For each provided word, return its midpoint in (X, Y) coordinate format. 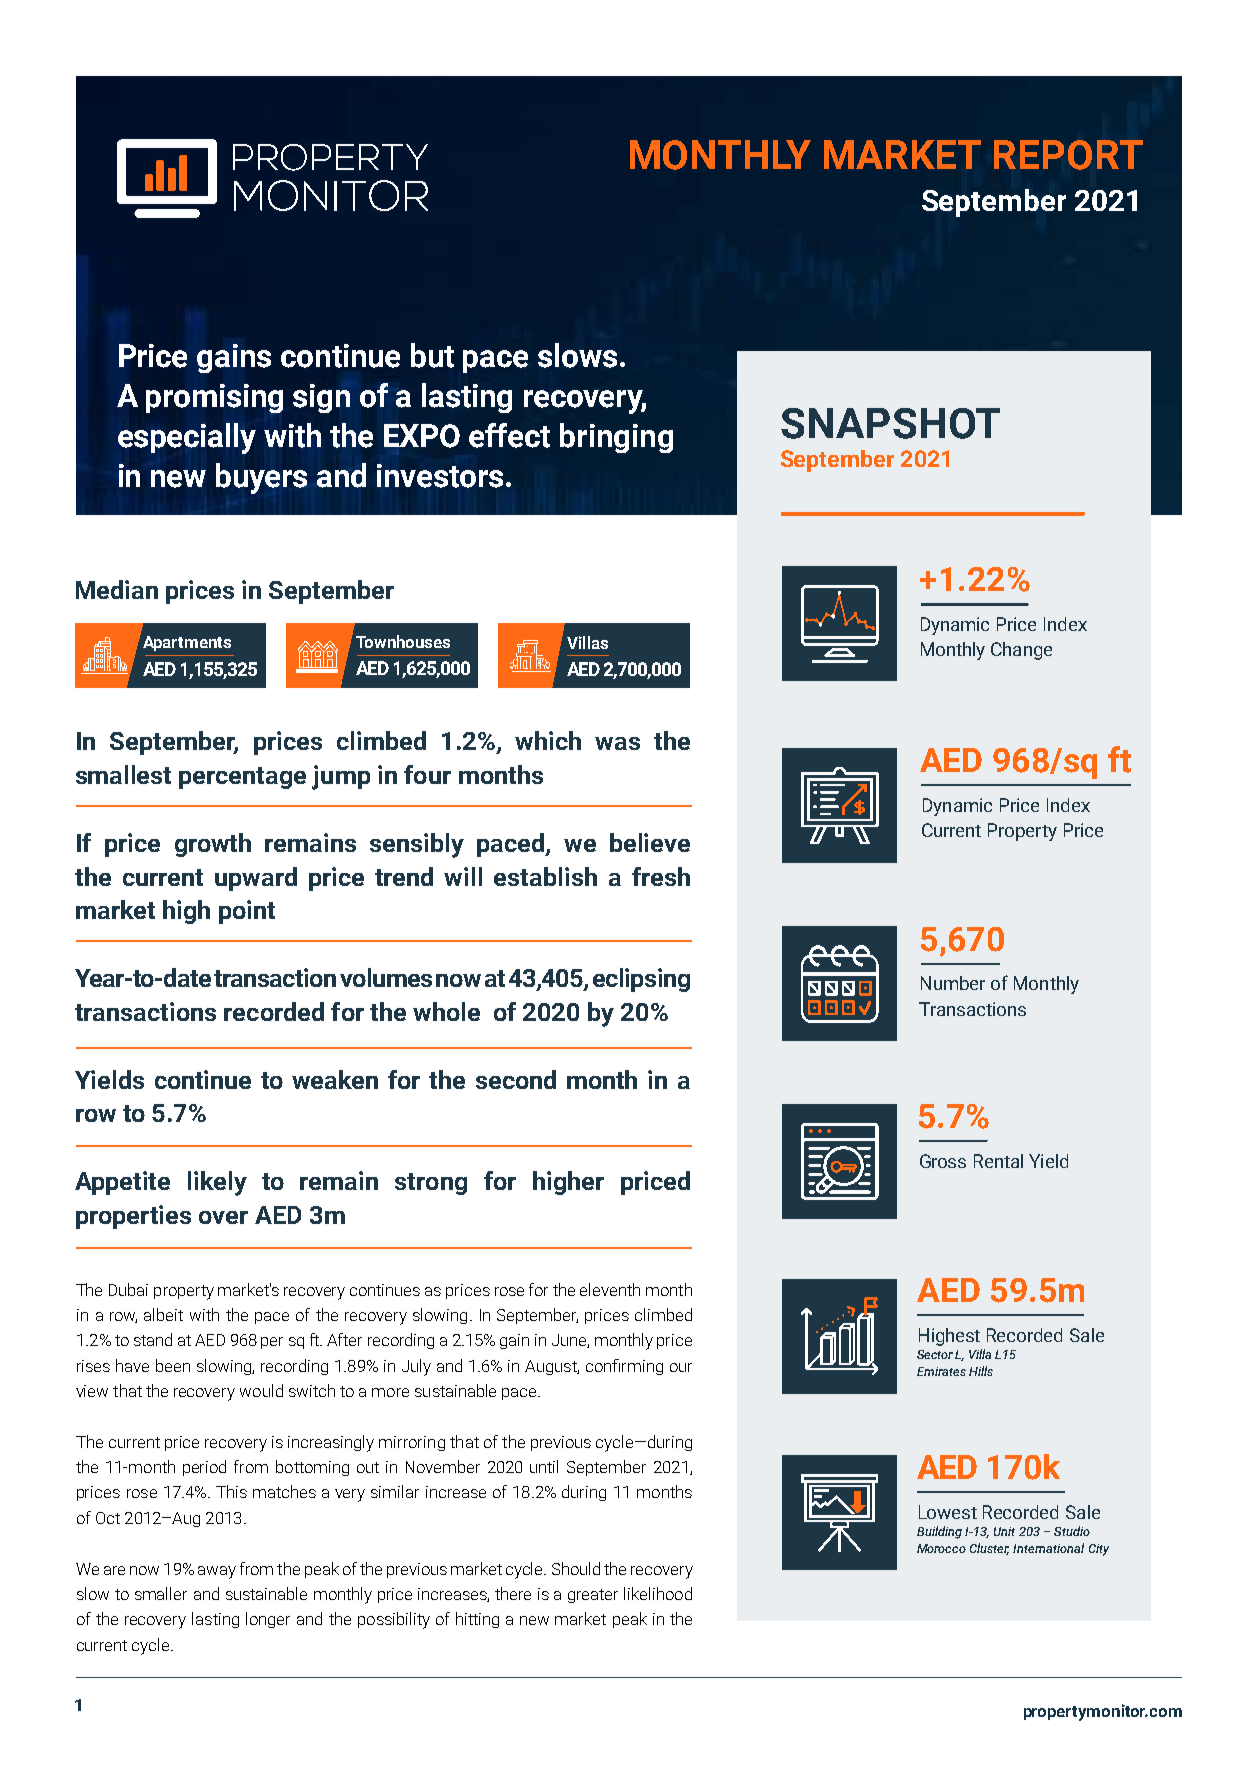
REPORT (1068, 155)
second (516, 1079)
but (432, 355)
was (617, 743)
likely (217, 1183)
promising (214, 398)
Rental (998, 1161)
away (217, 1572)
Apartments (185, 642)
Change (1021, 651)
